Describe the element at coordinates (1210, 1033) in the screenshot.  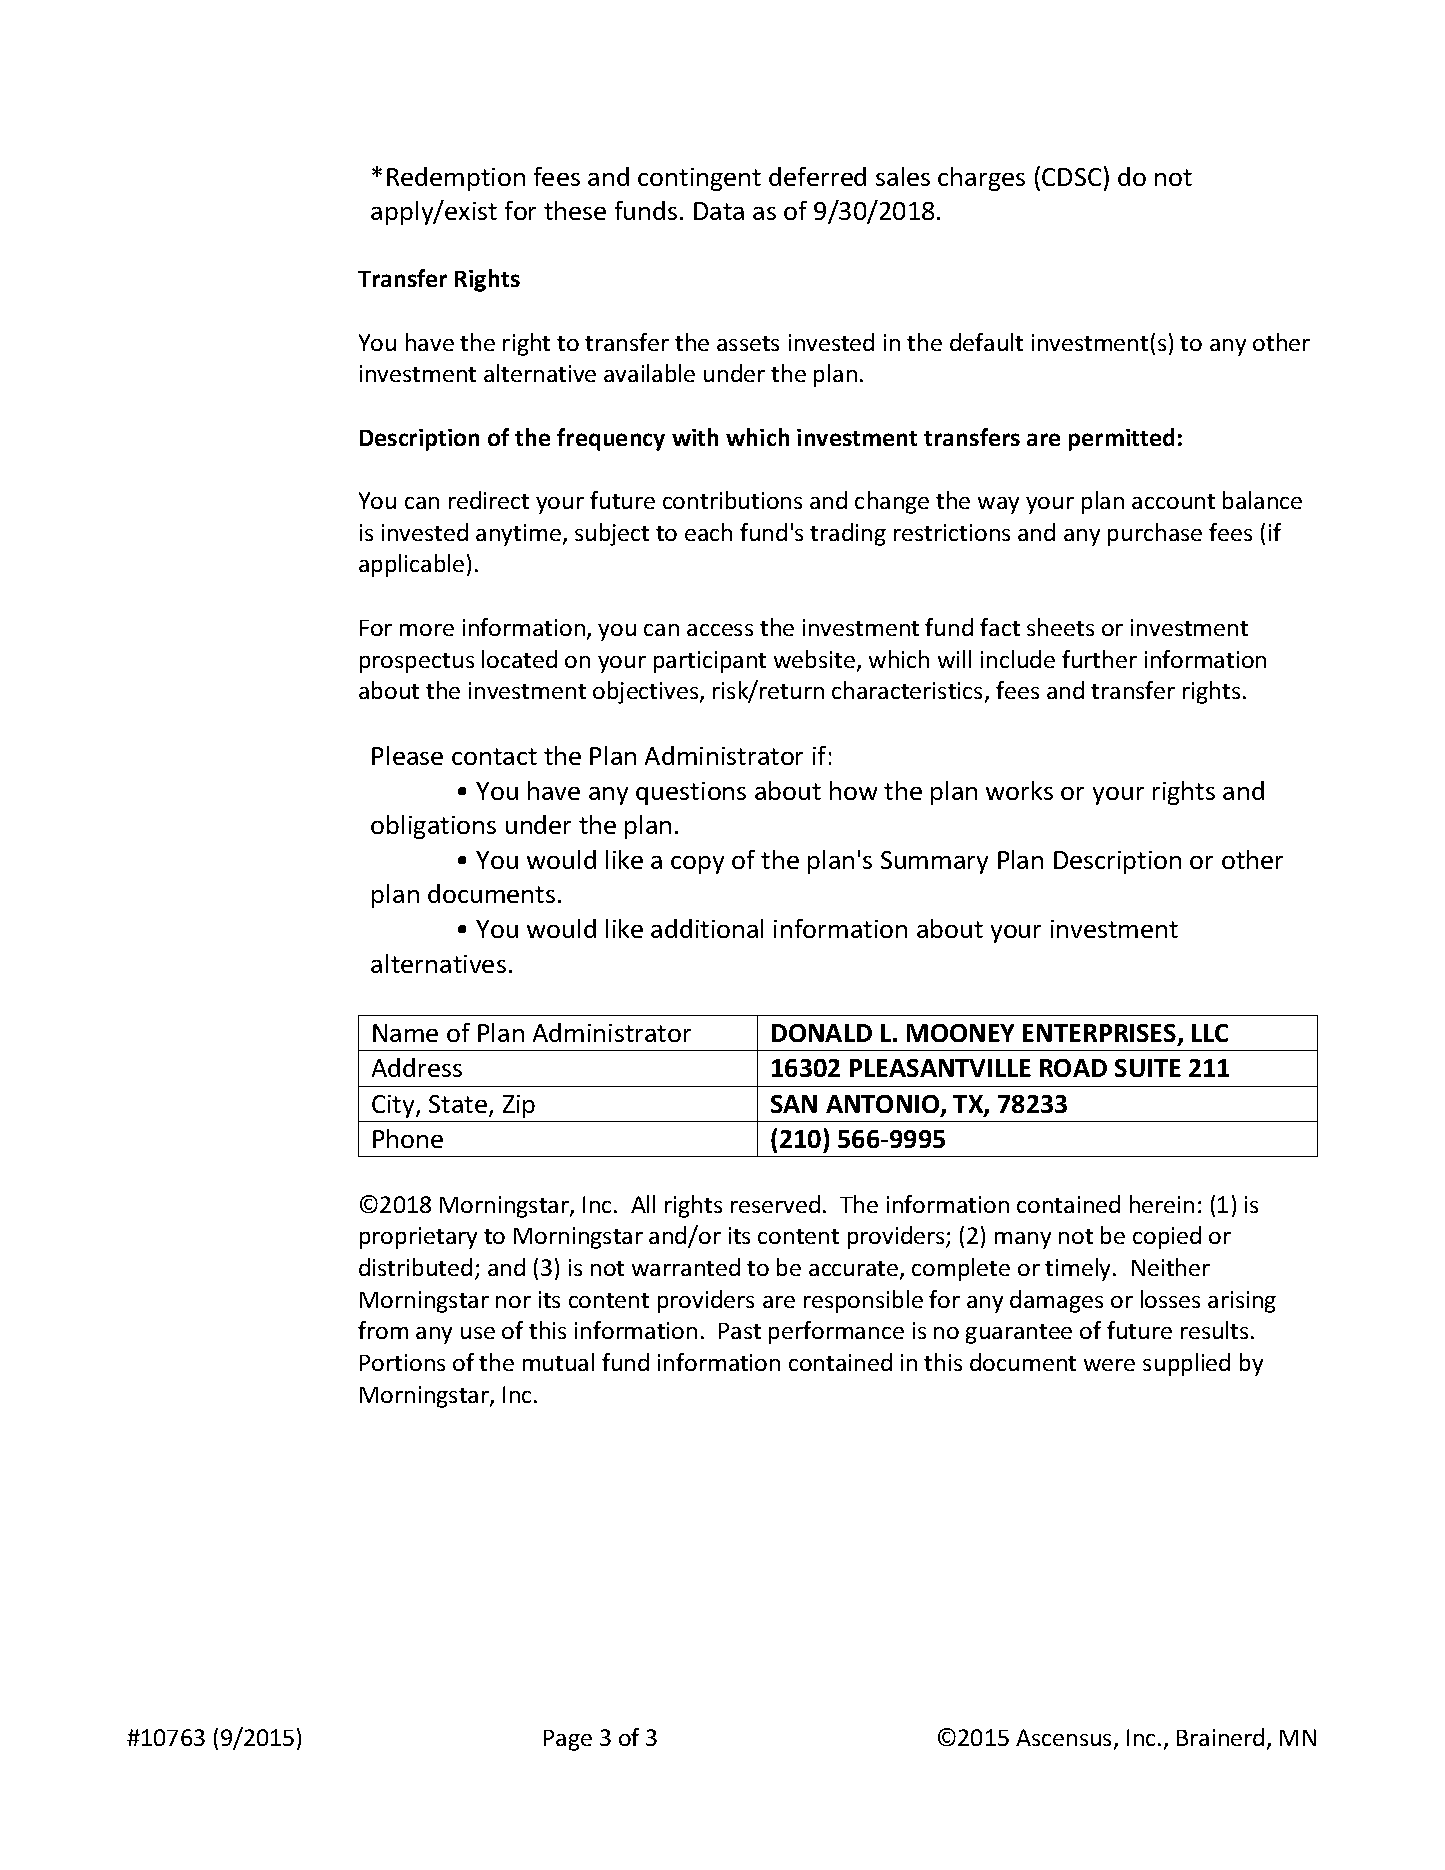
I see `LLC` at that location.
